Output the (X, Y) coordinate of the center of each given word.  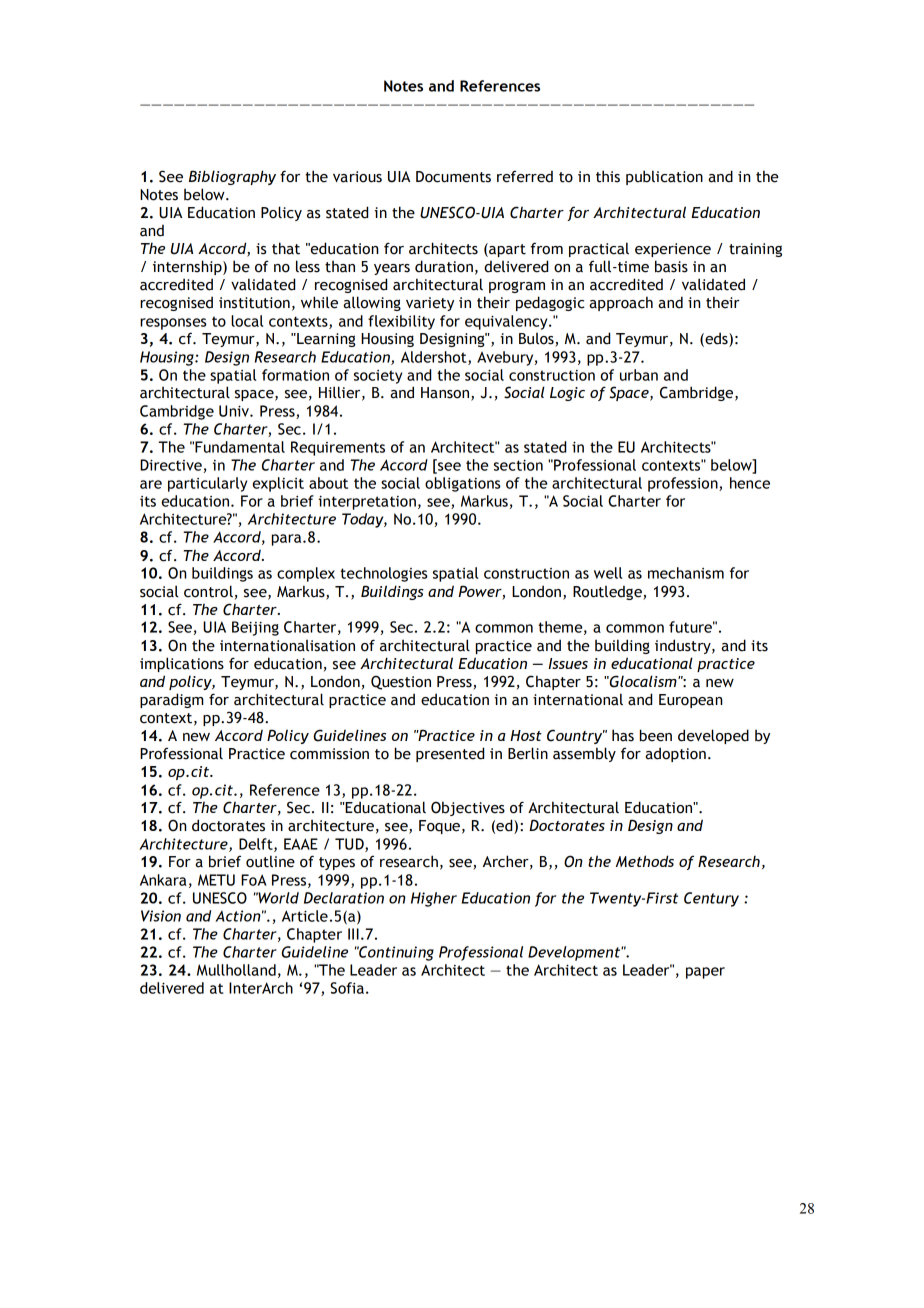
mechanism (686, 573)
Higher (434, 899)
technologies (384, 574)
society (378, 377)
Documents (453, 177)
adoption (675, 754)
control (208, 591)
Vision (161, 916)
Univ (235, 411)
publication (664, 177)
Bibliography (232, 177)
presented (450, 754)
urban (639, 375)
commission (329, 754)
